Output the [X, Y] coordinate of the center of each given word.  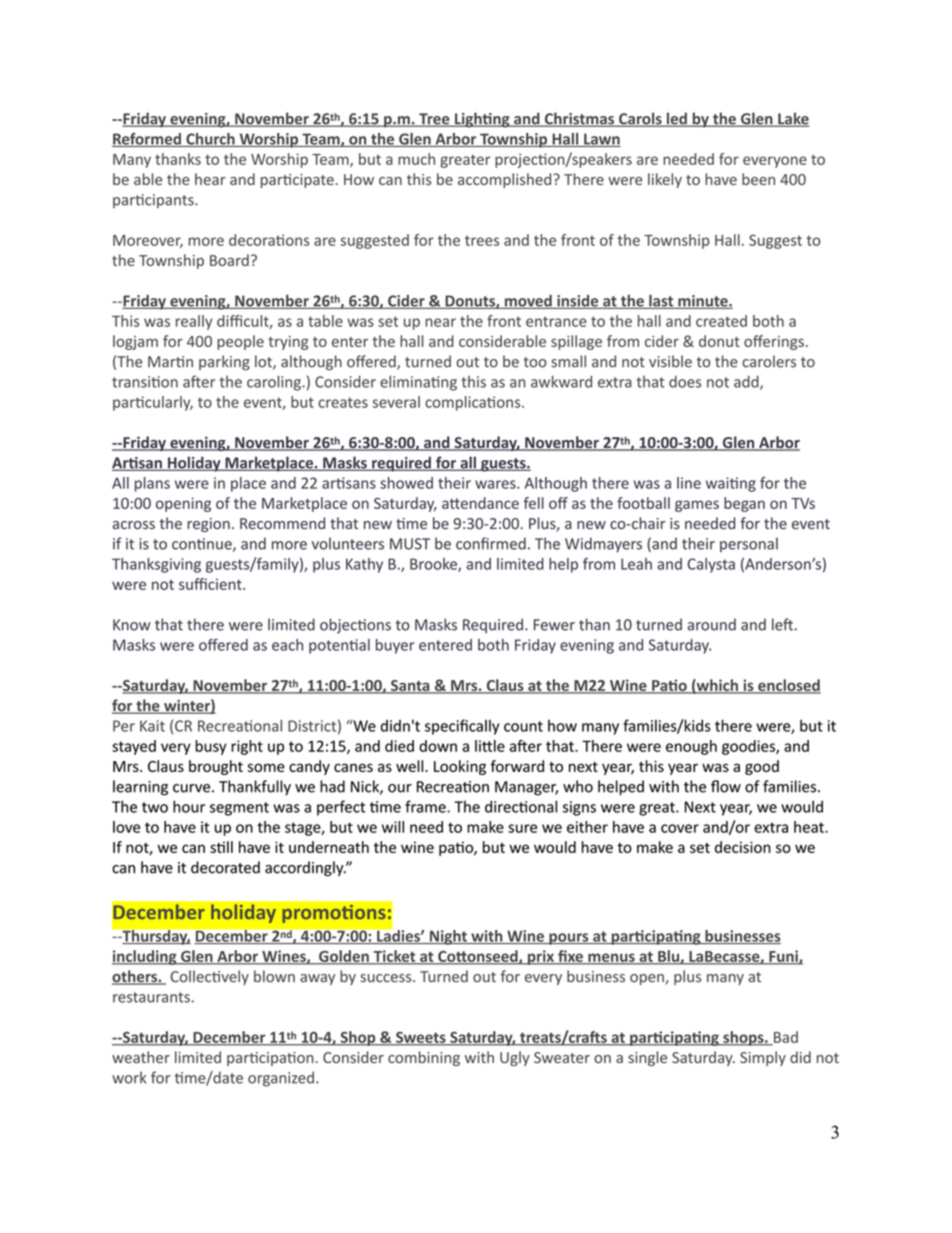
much [416, 159]
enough [691, 747]
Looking [460, 767]
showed [406, 483]
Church [210, 140]
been [758, 179]
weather [141, 1057]
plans [152, 484]
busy [211, 747]
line [689, 483]
